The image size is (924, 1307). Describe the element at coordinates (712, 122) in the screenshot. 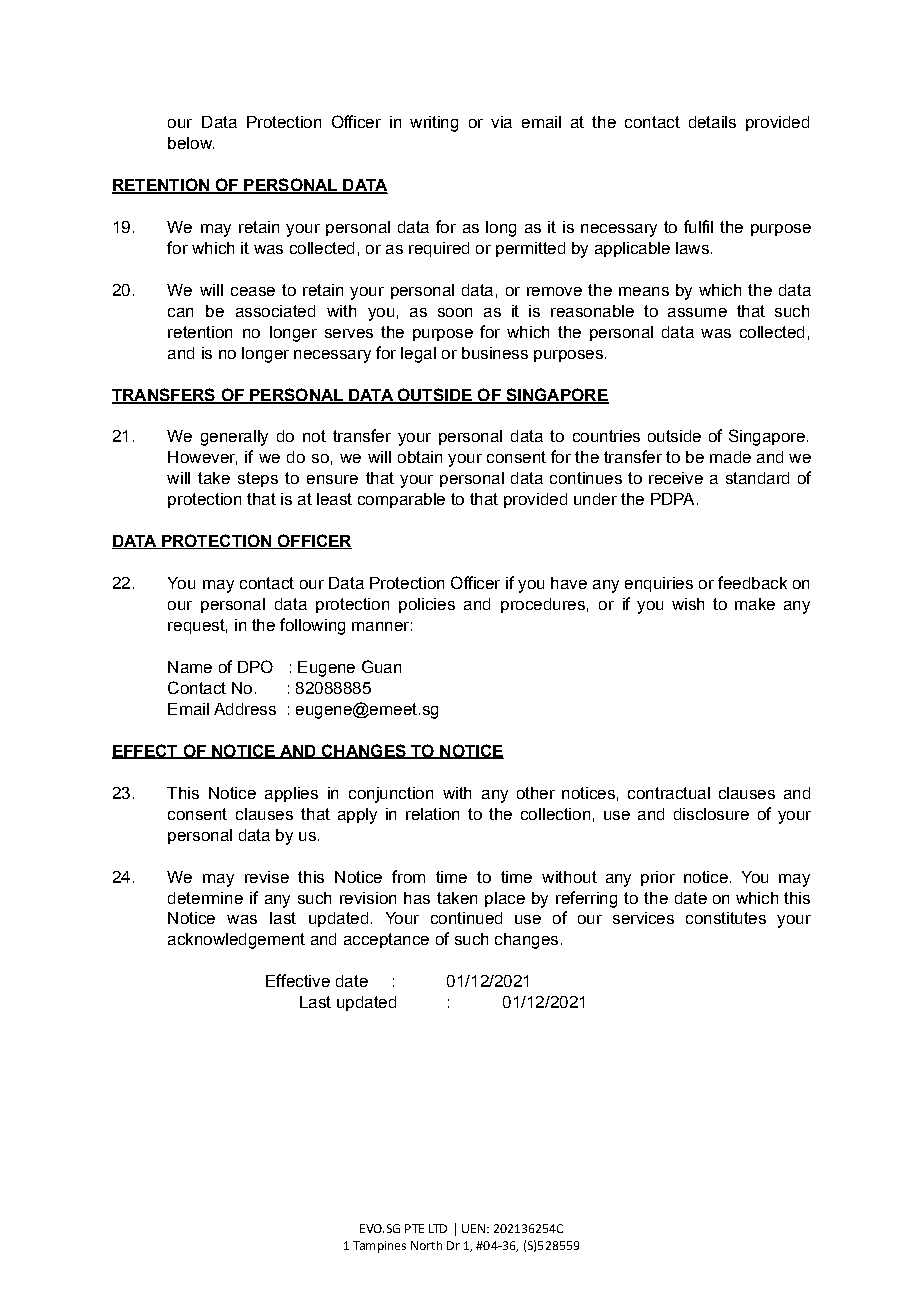

I see `details` at that location.
